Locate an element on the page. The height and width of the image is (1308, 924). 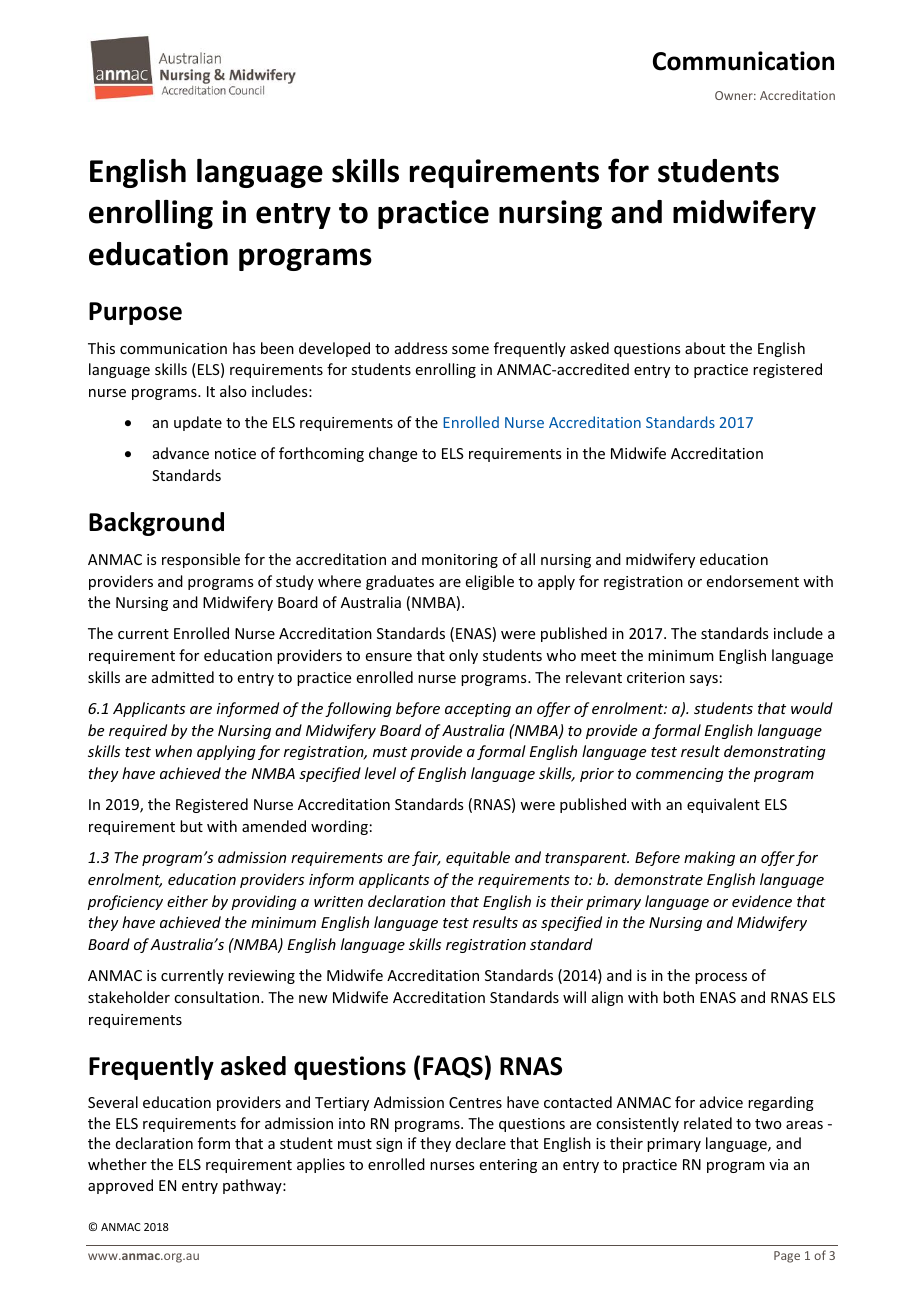
has is located at coordinates (244, 348).
